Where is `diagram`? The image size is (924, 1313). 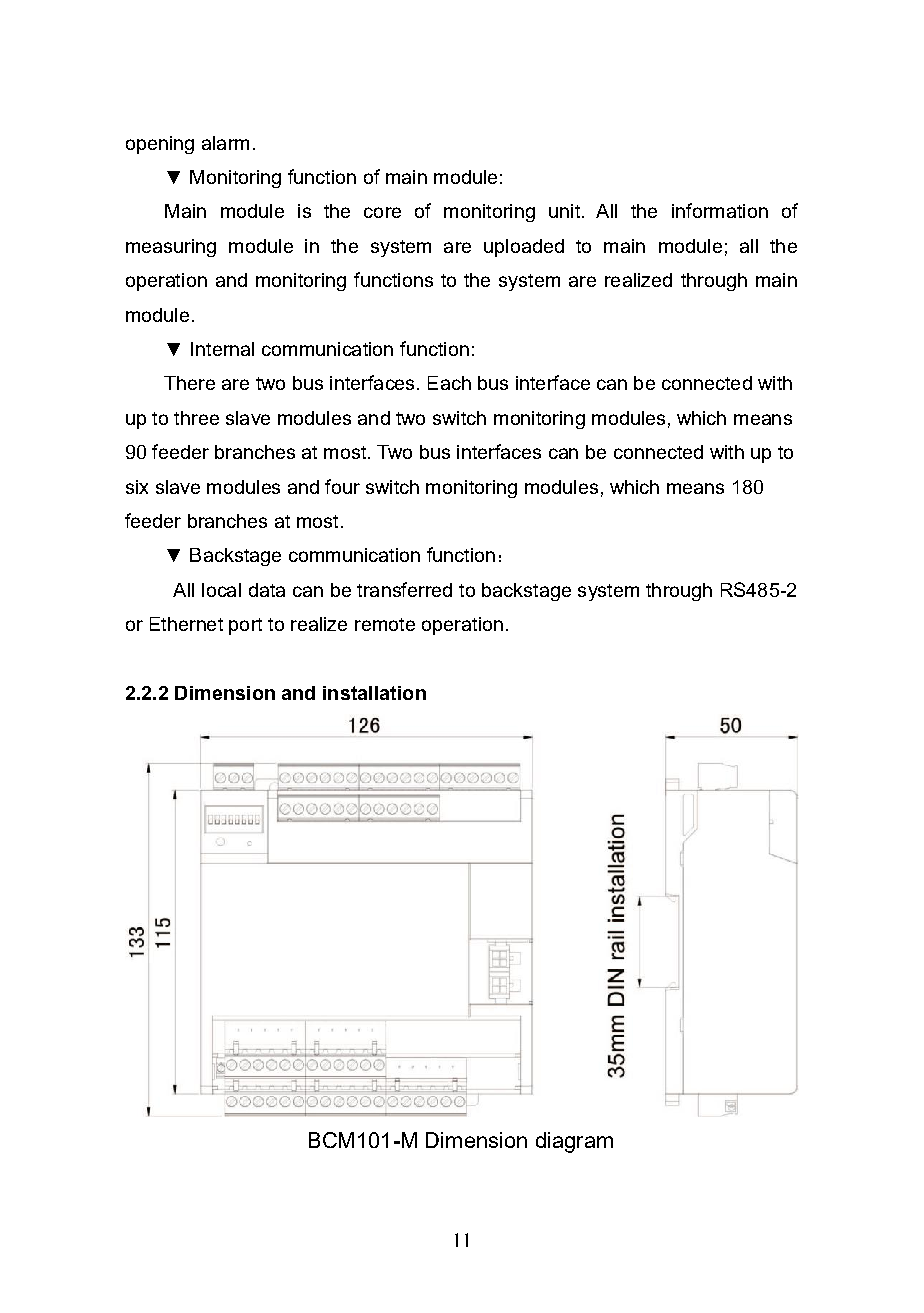
diagram is located at coordinates (574, 1142).
